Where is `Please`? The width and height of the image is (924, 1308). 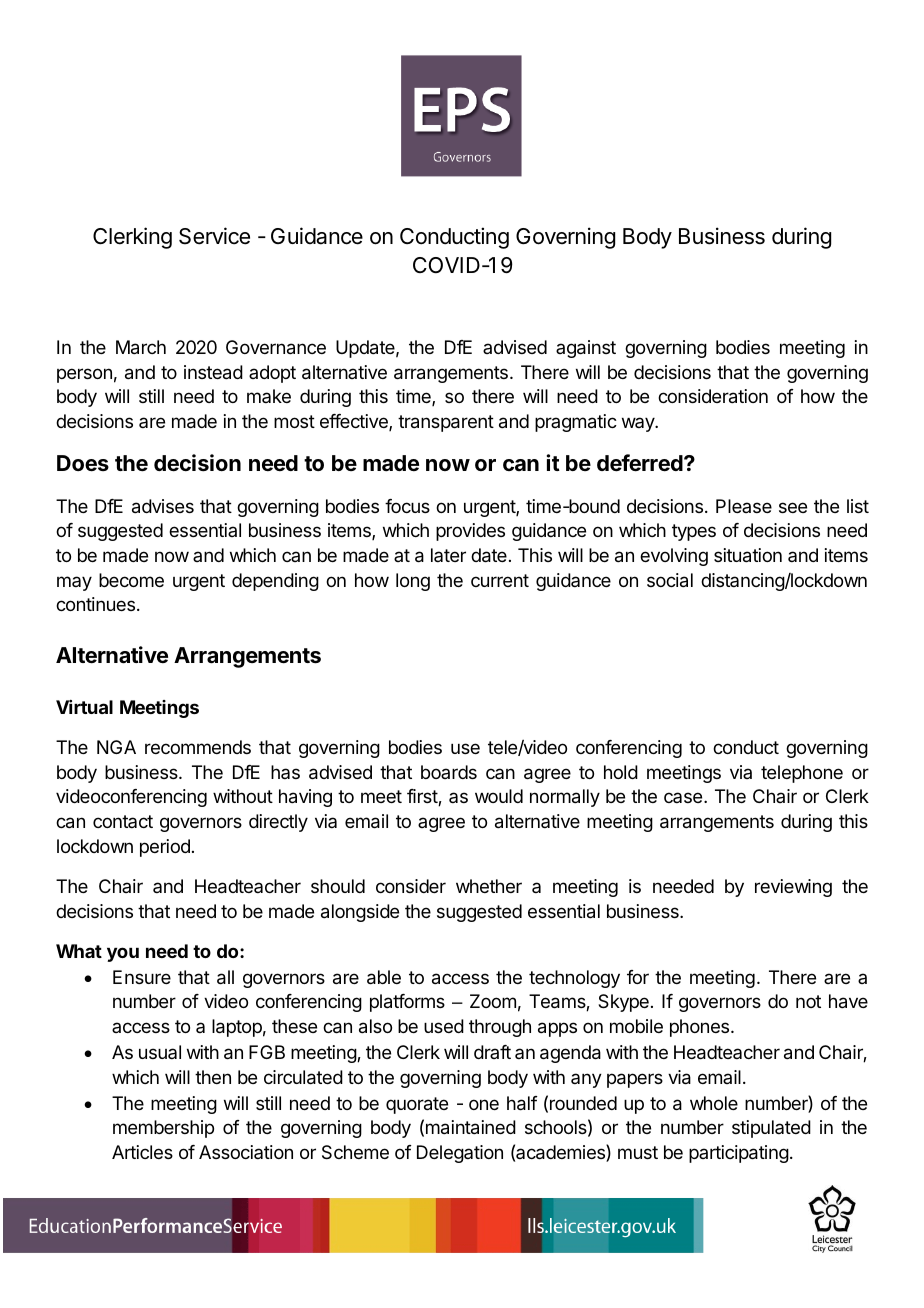
Please is located at coordinates (744, 506).
